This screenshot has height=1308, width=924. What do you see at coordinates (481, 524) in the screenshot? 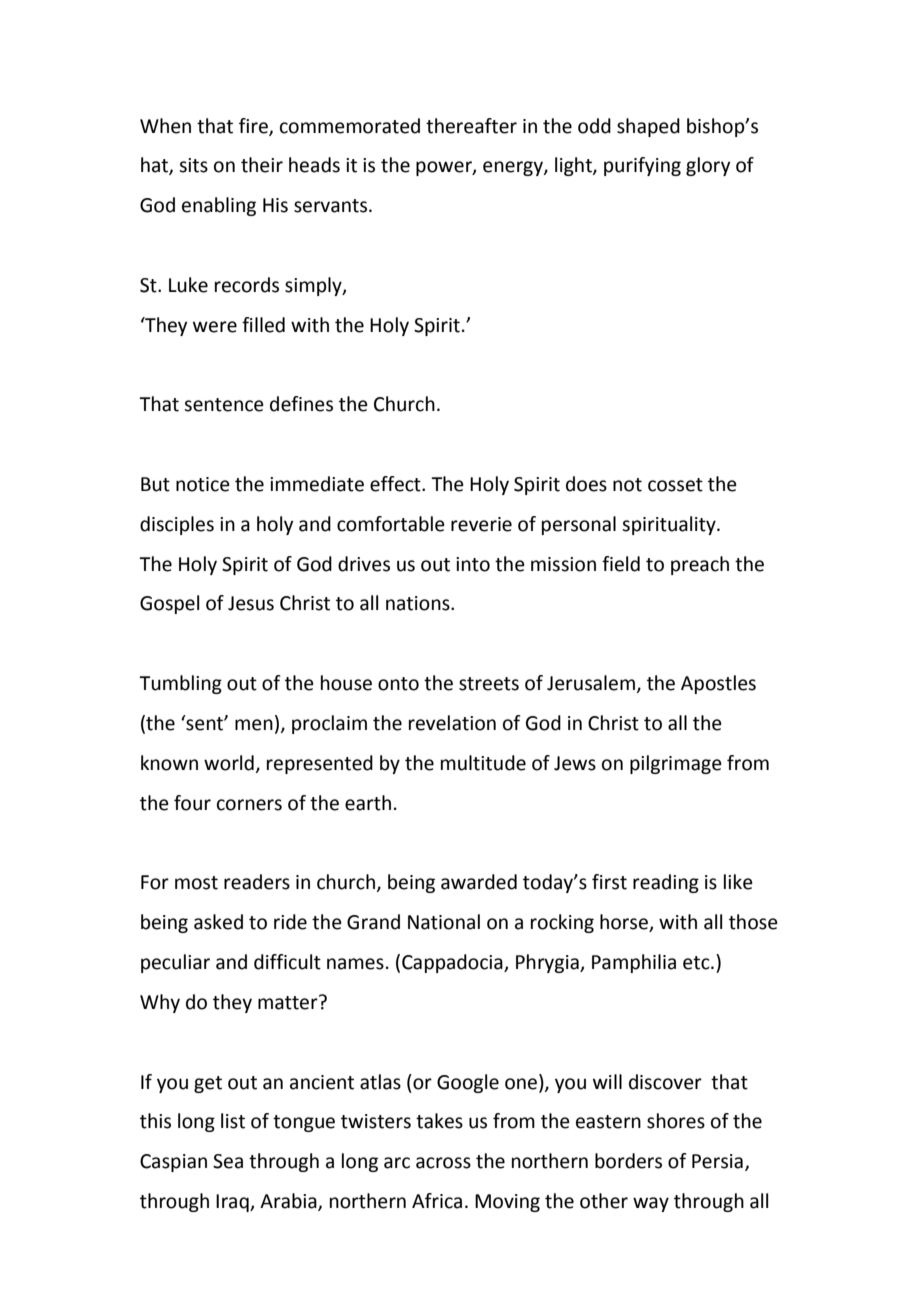
I see `reverie` at bounding box center [481, 524].
